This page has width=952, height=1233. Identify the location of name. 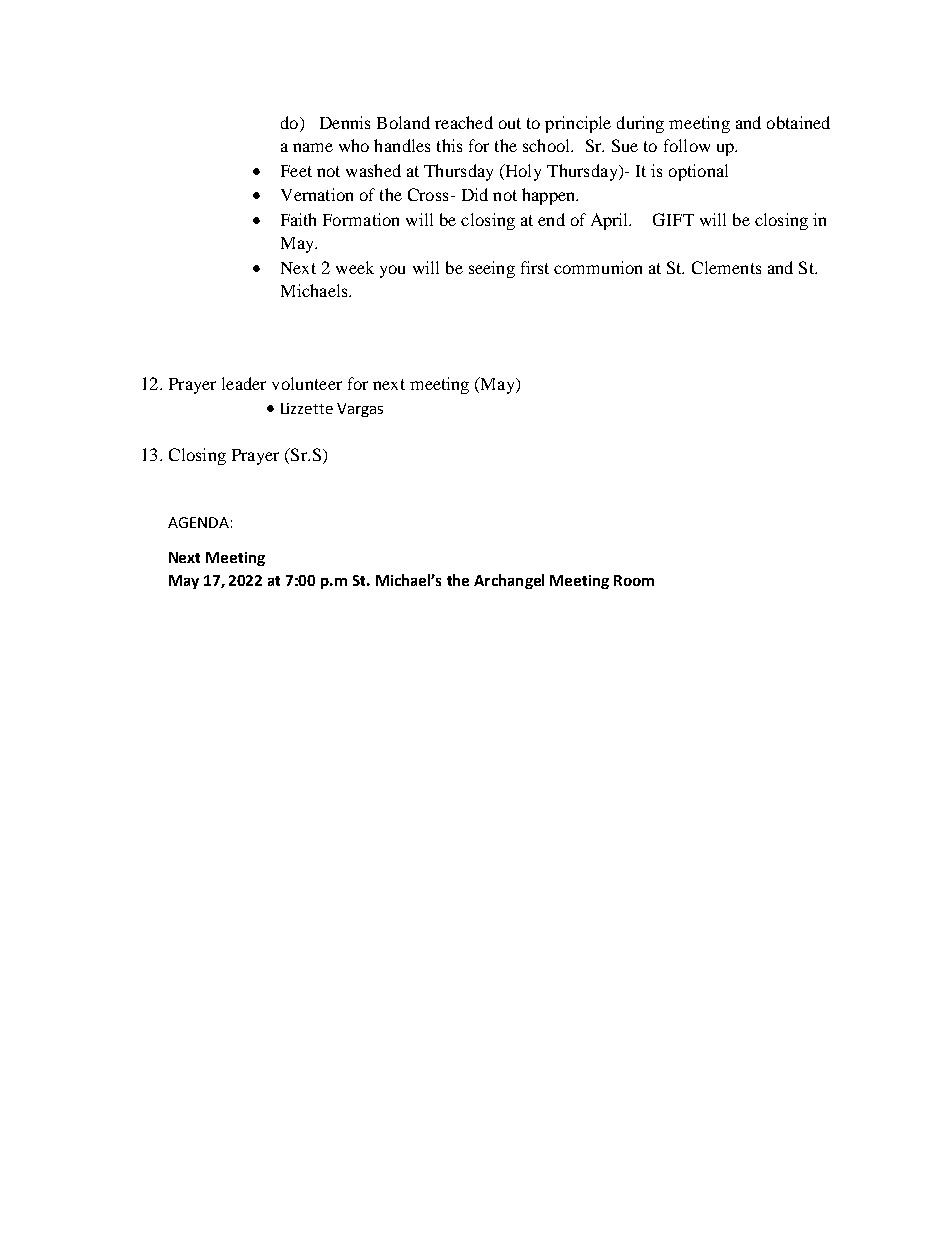
(313, 147).
